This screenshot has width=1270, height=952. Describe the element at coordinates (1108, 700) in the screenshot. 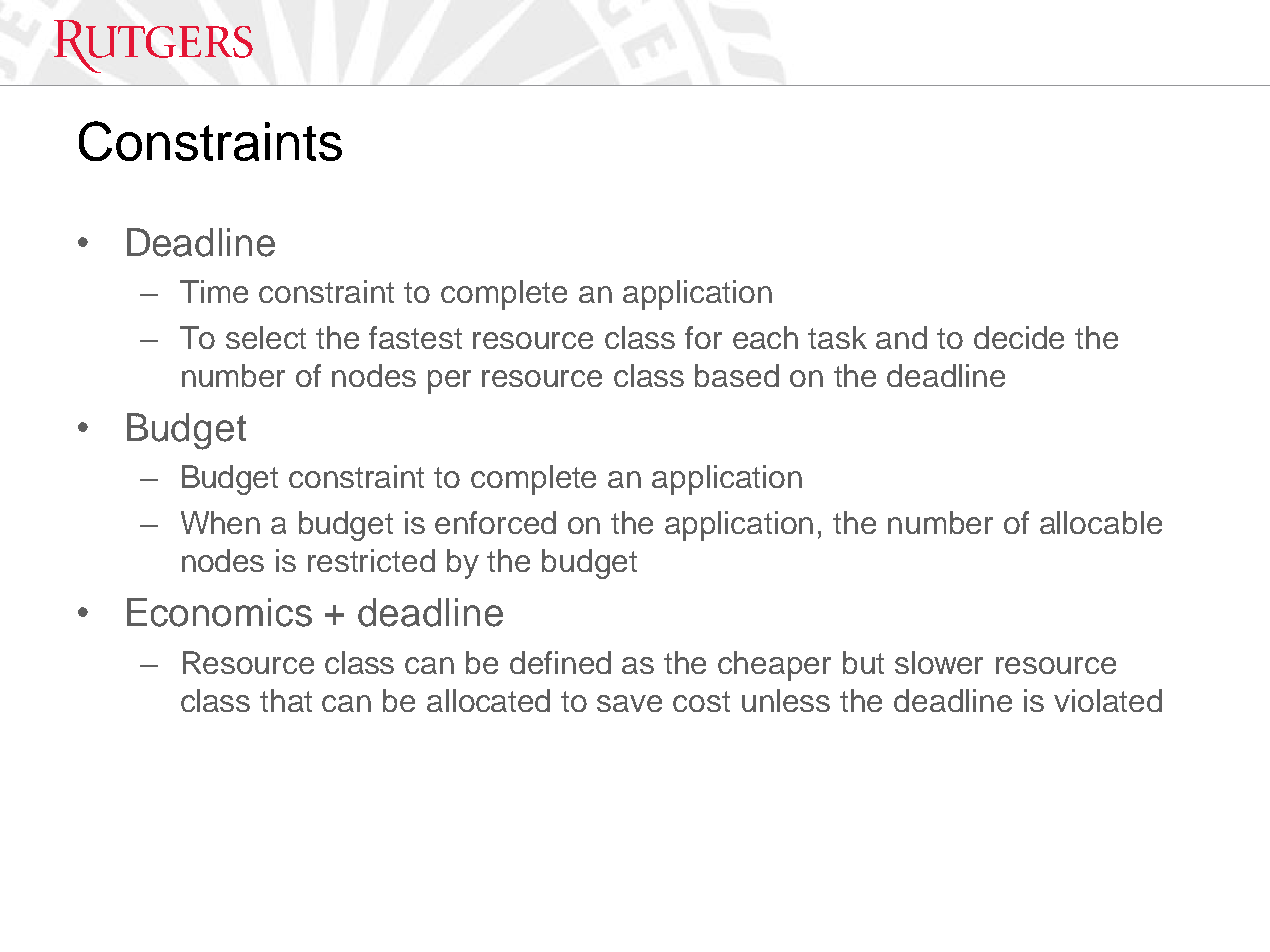

I see `violated` at that location.
